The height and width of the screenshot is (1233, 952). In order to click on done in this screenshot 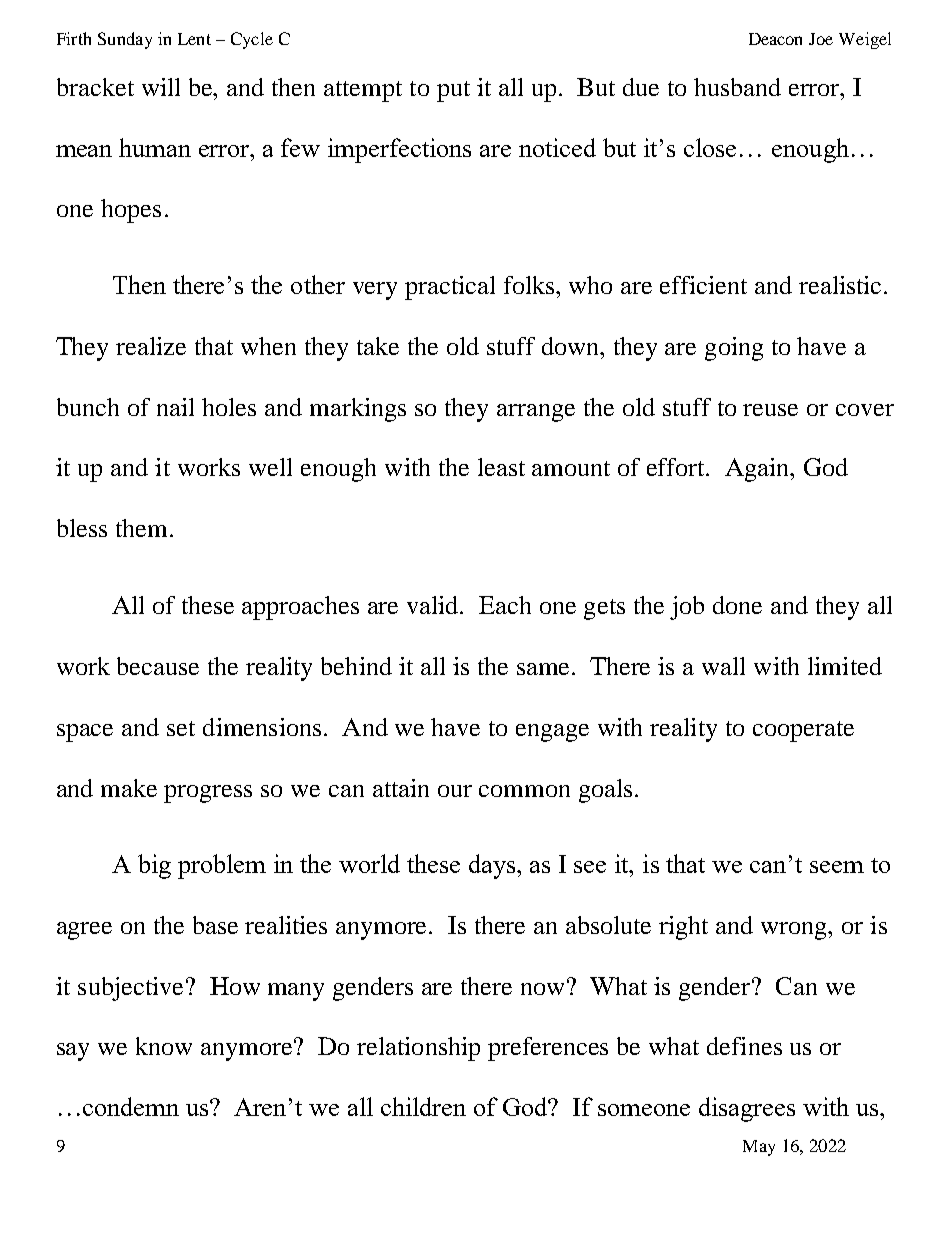, I will do `click(737, 605)`.
